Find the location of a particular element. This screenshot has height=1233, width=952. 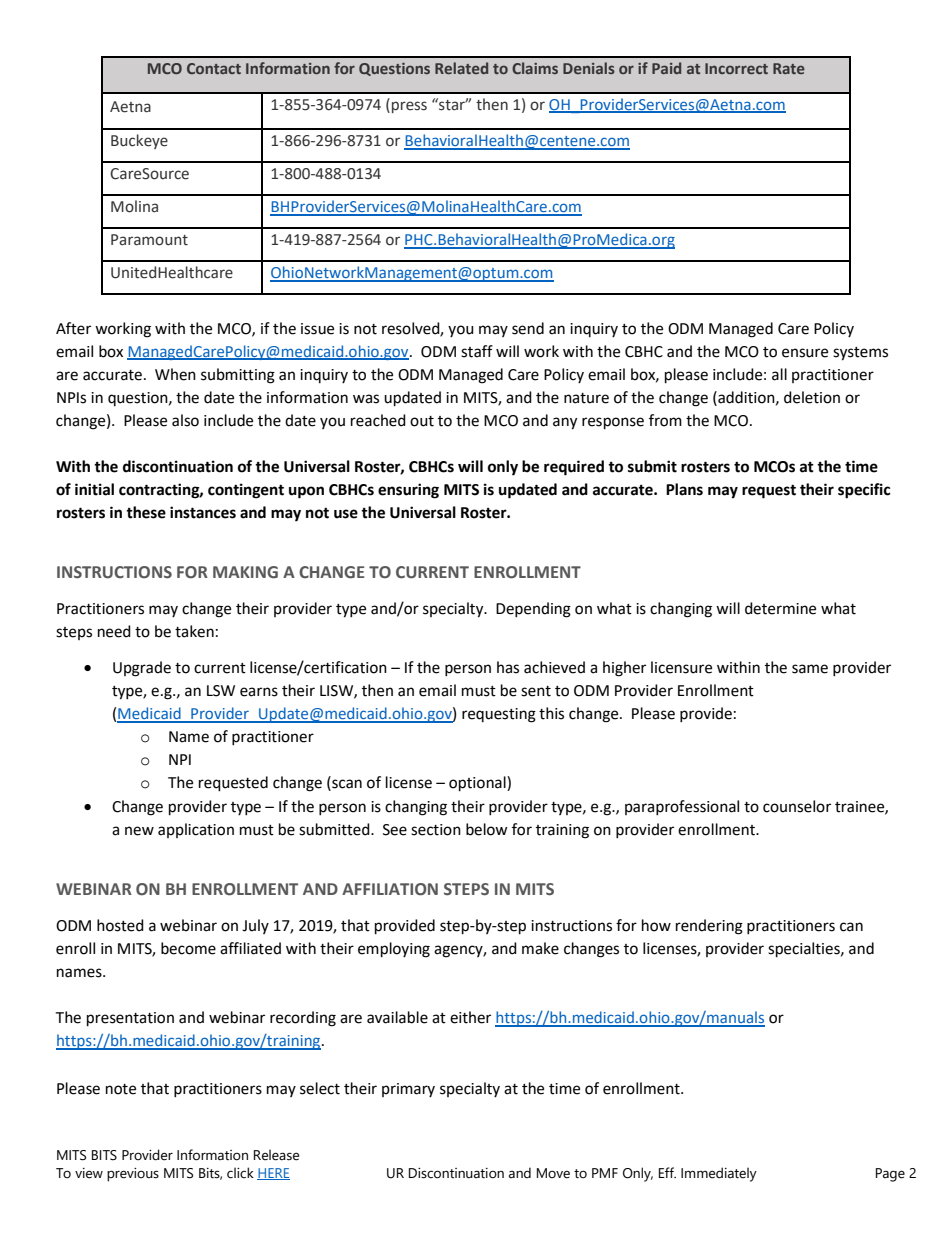

optional is located at coordinates (478, 784).
